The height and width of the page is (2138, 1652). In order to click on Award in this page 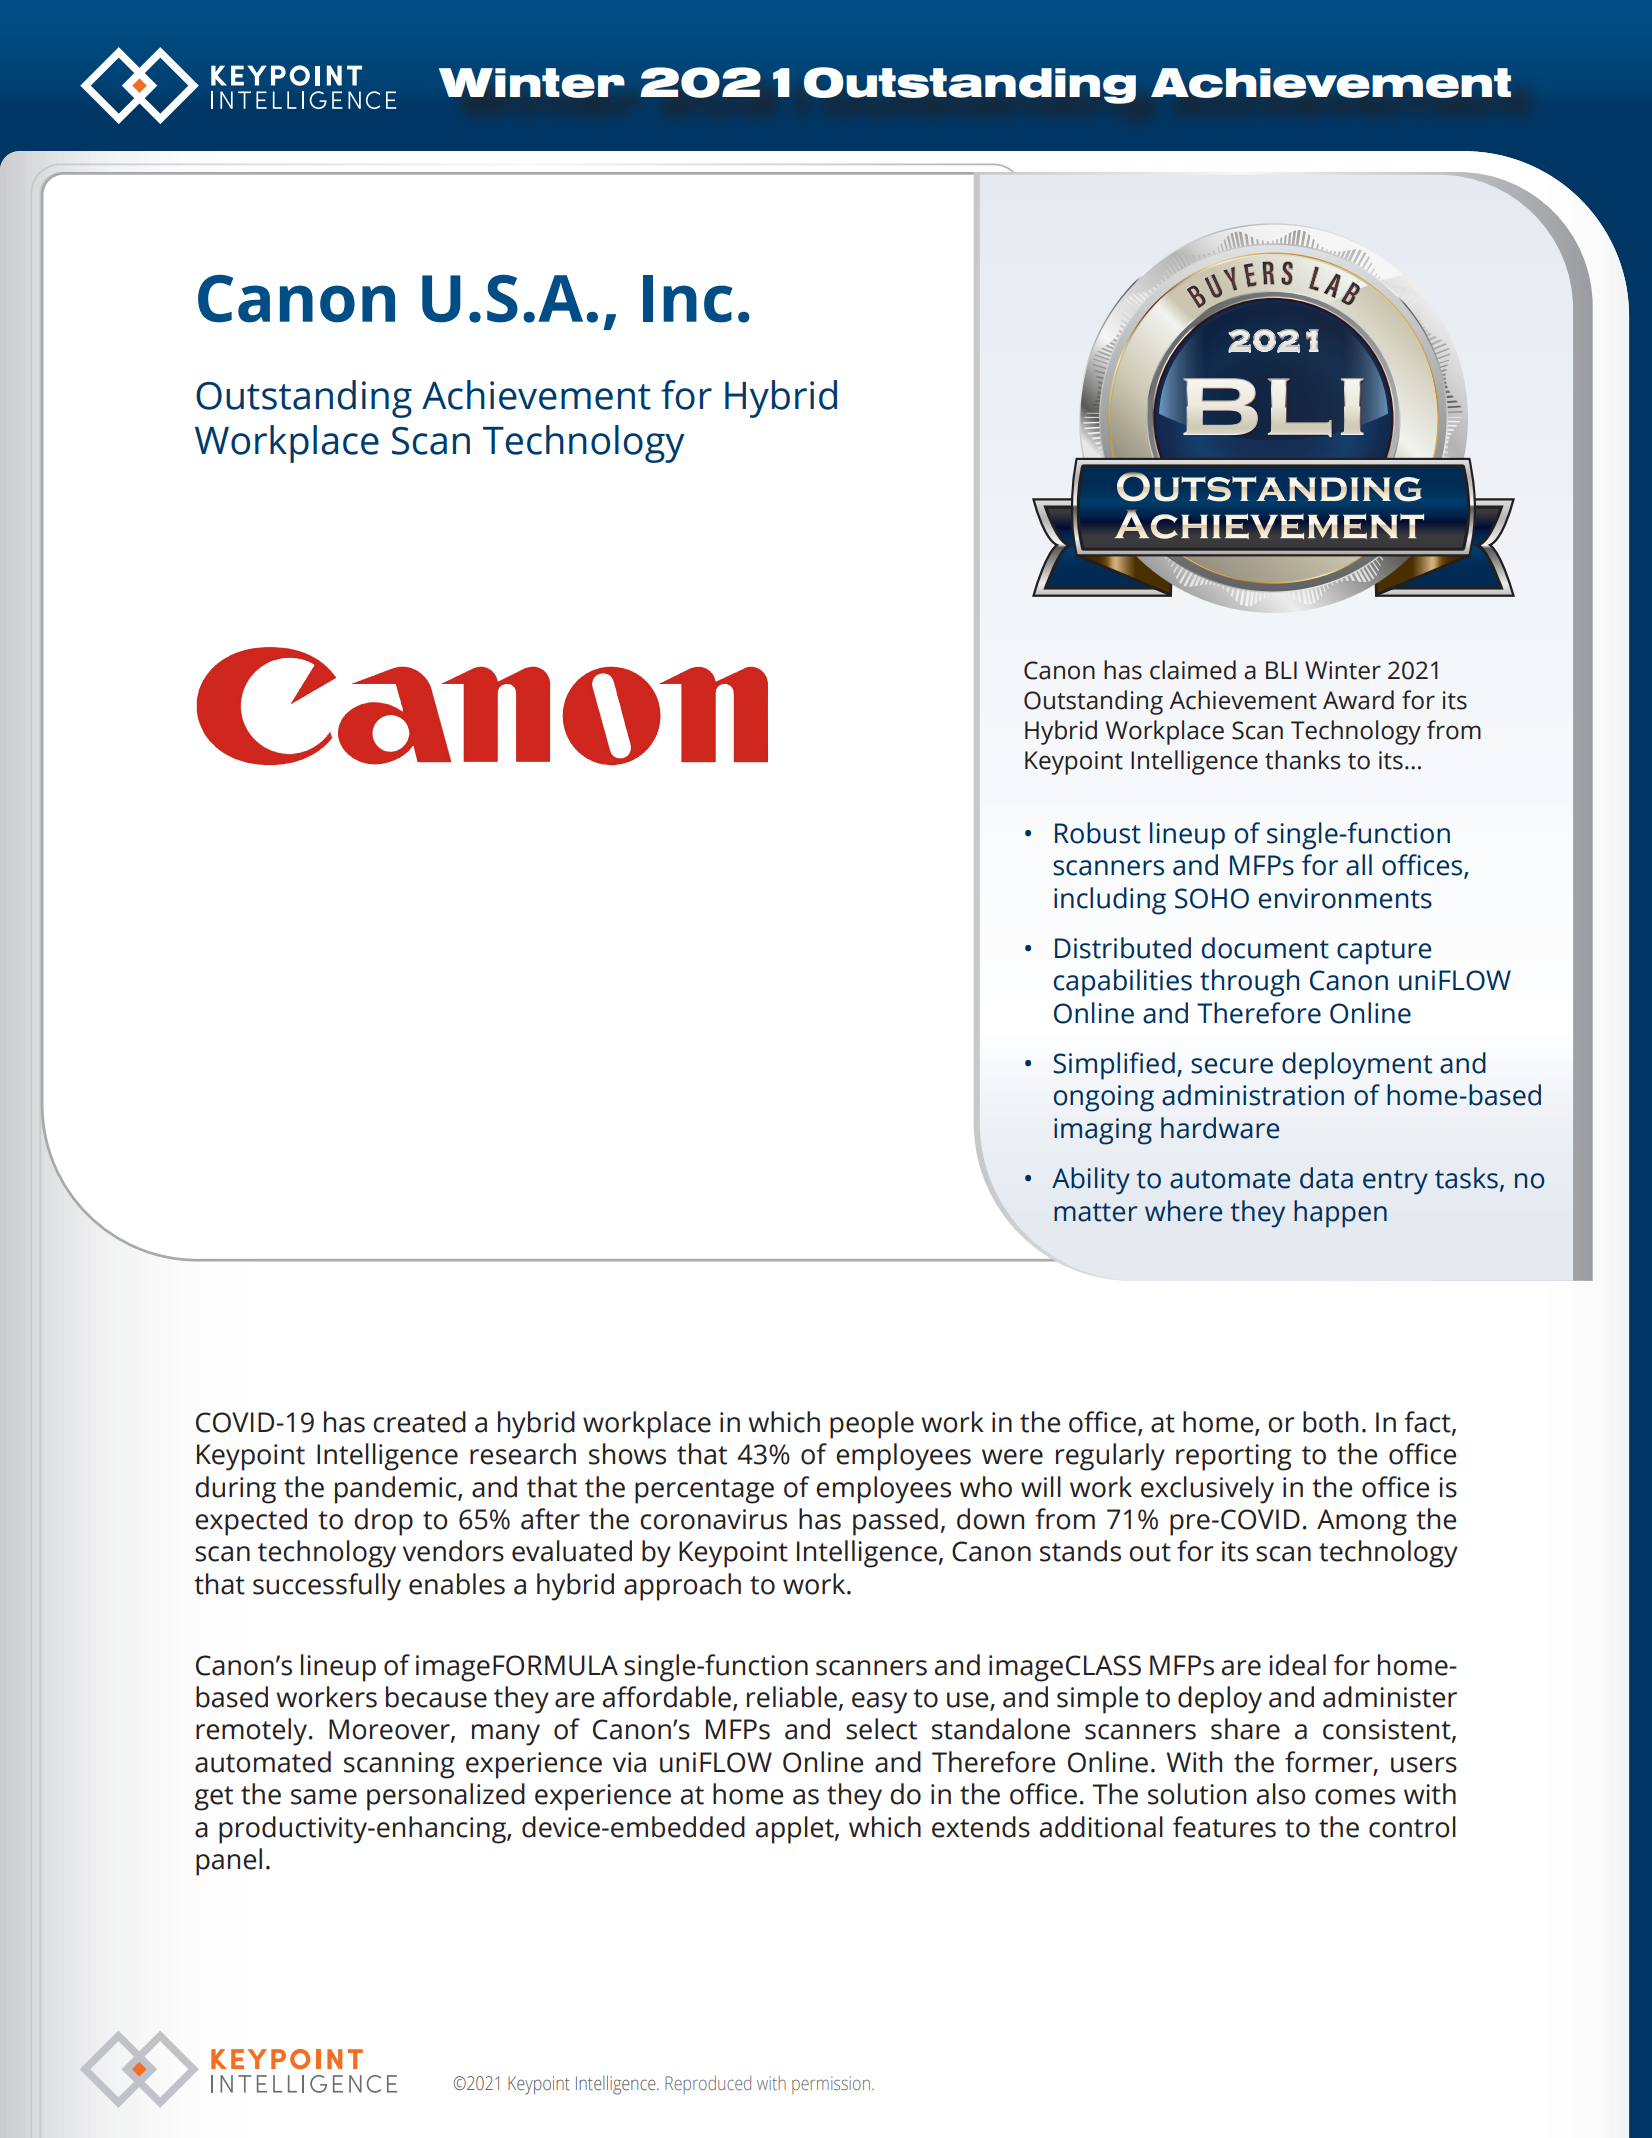, I will do `click(1358, 700)`.
